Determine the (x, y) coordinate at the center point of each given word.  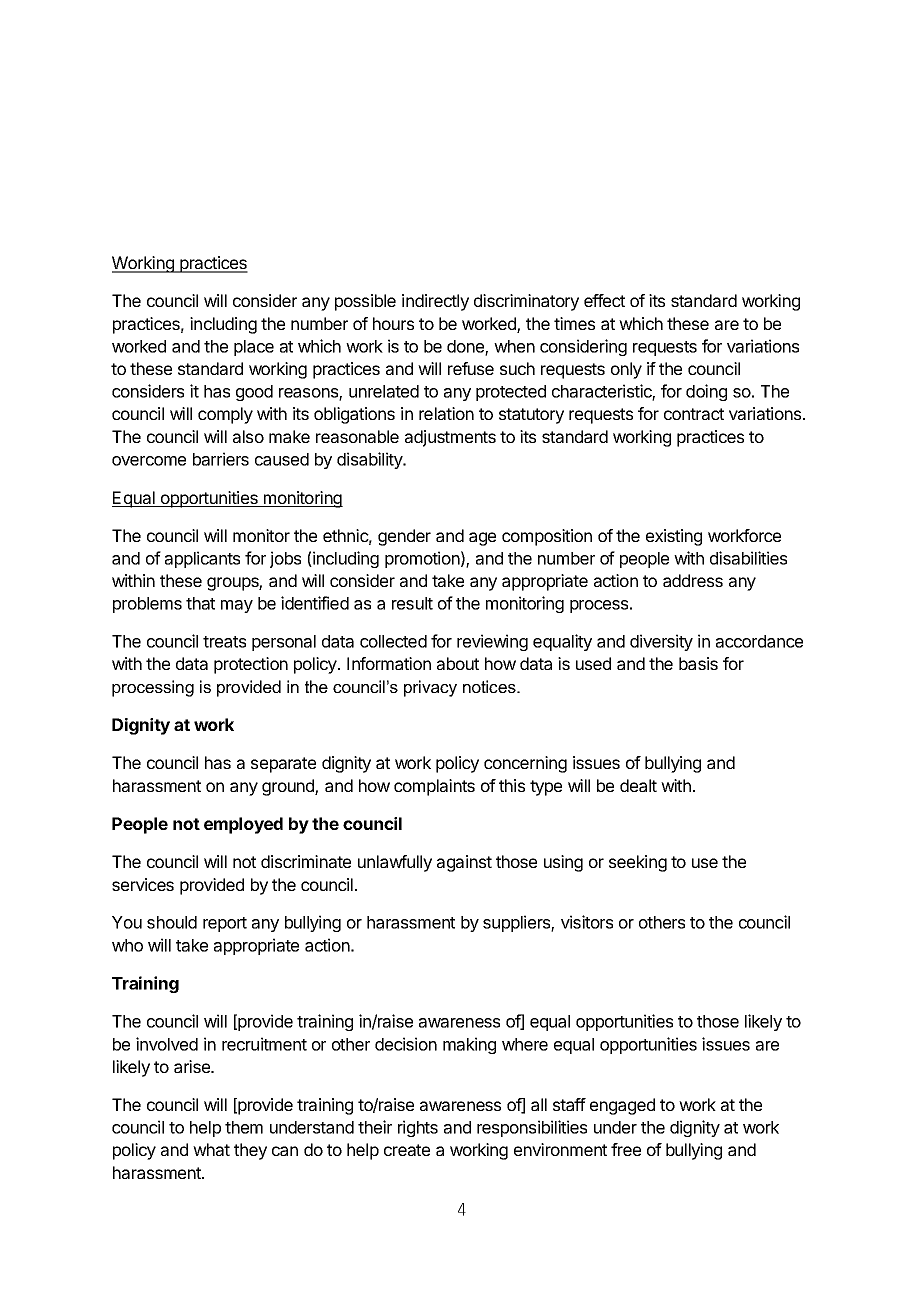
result (412, 603)
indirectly (435, 302)
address (693, 580)
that (200, 603)
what (211, 1149)
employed (243, 825)
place (254, 348)
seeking (638, 863)
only (626, 370)
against (464, 863)
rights (418, 1128)
